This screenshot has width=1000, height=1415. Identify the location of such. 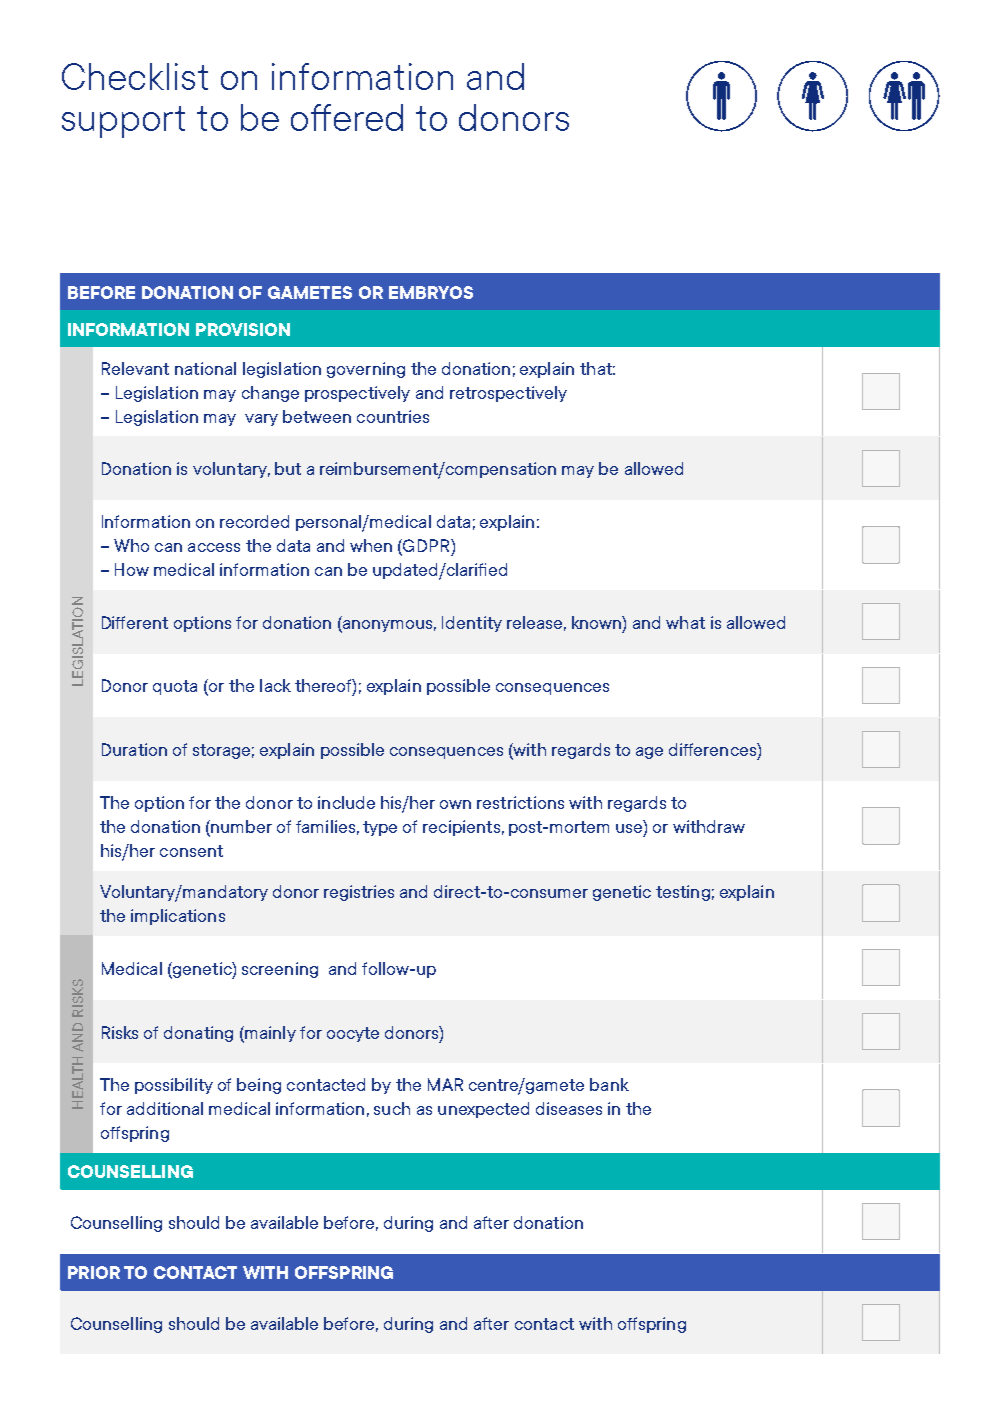
(392, 1108).
